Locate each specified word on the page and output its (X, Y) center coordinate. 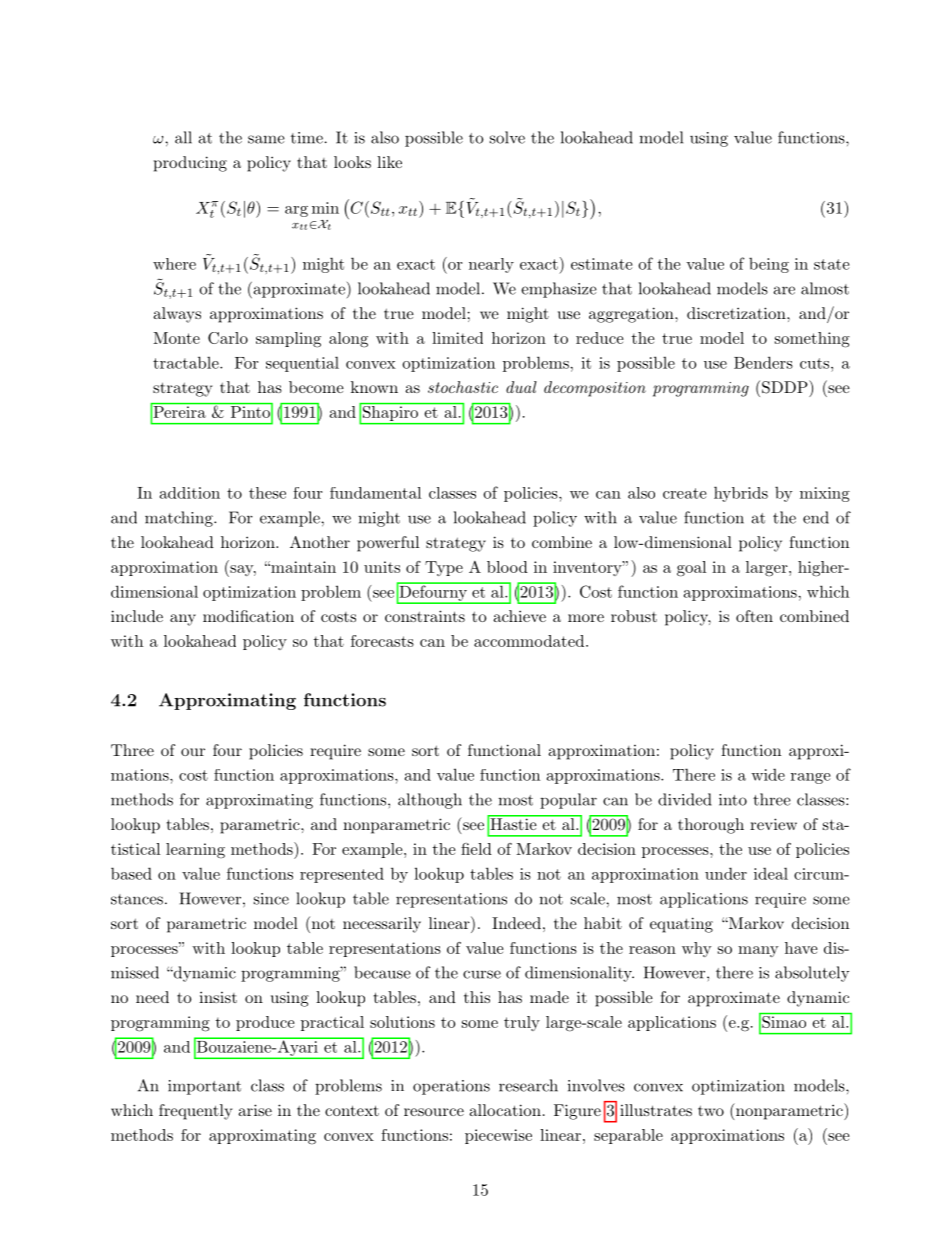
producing (190, 164)
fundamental (375, 493)
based (131, 873)
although (430, 801)
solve (507, 137)
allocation (505, 1110)
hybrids (741, 494)
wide (768, 774)
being (769, 265)
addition (190, 493)
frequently (195, 1112)
